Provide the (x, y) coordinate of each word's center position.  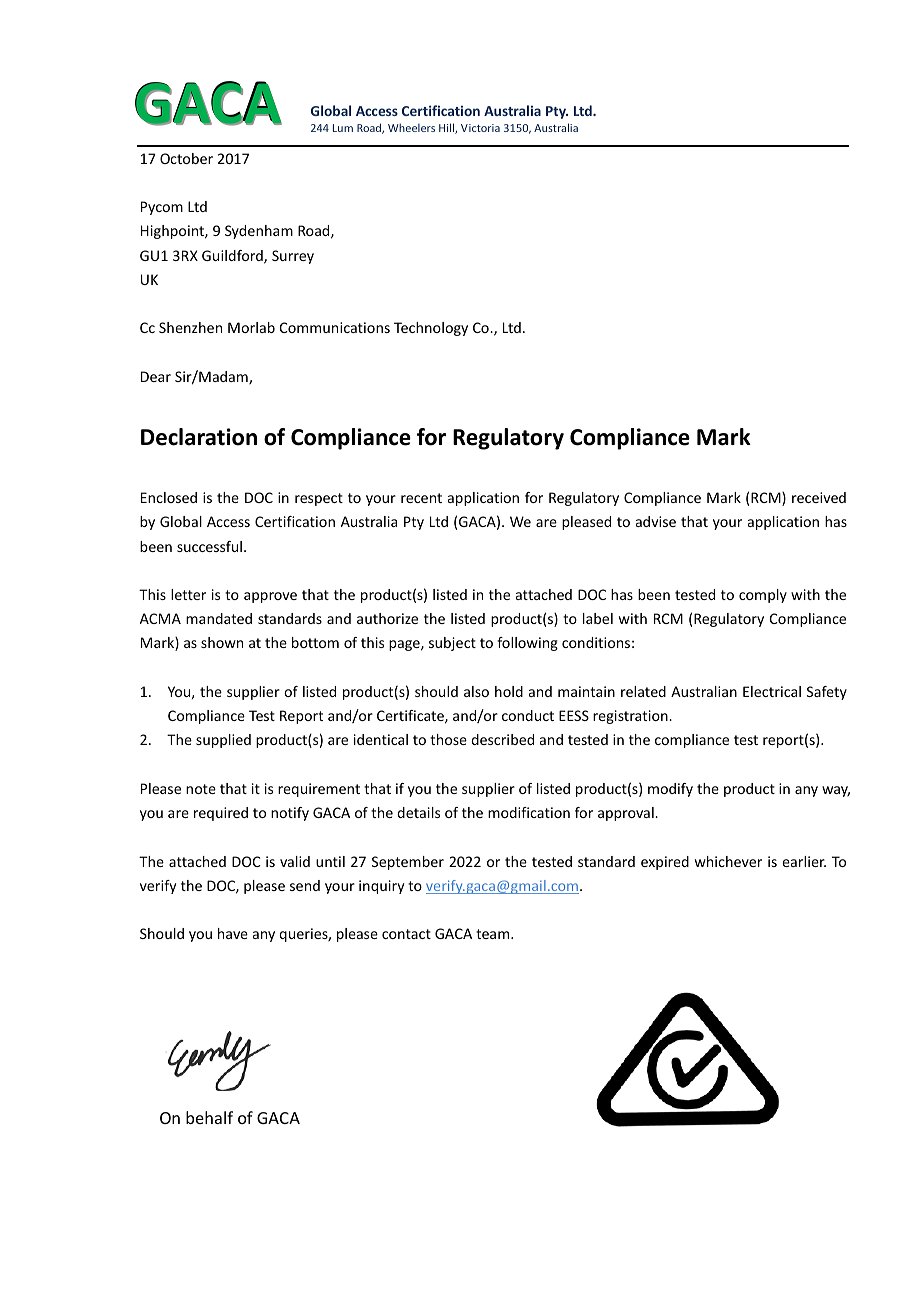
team (494, 934)
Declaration (199, 437)
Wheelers (411, 127)
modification (529, 812)
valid (295, 861)
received (819, 497)
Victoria (480, 128)
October (186, 158)
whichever (728, 861)
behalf (209, 1117)
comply (763, 596)
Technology (431, 329)
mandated (219, 618)
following (527, 644)
